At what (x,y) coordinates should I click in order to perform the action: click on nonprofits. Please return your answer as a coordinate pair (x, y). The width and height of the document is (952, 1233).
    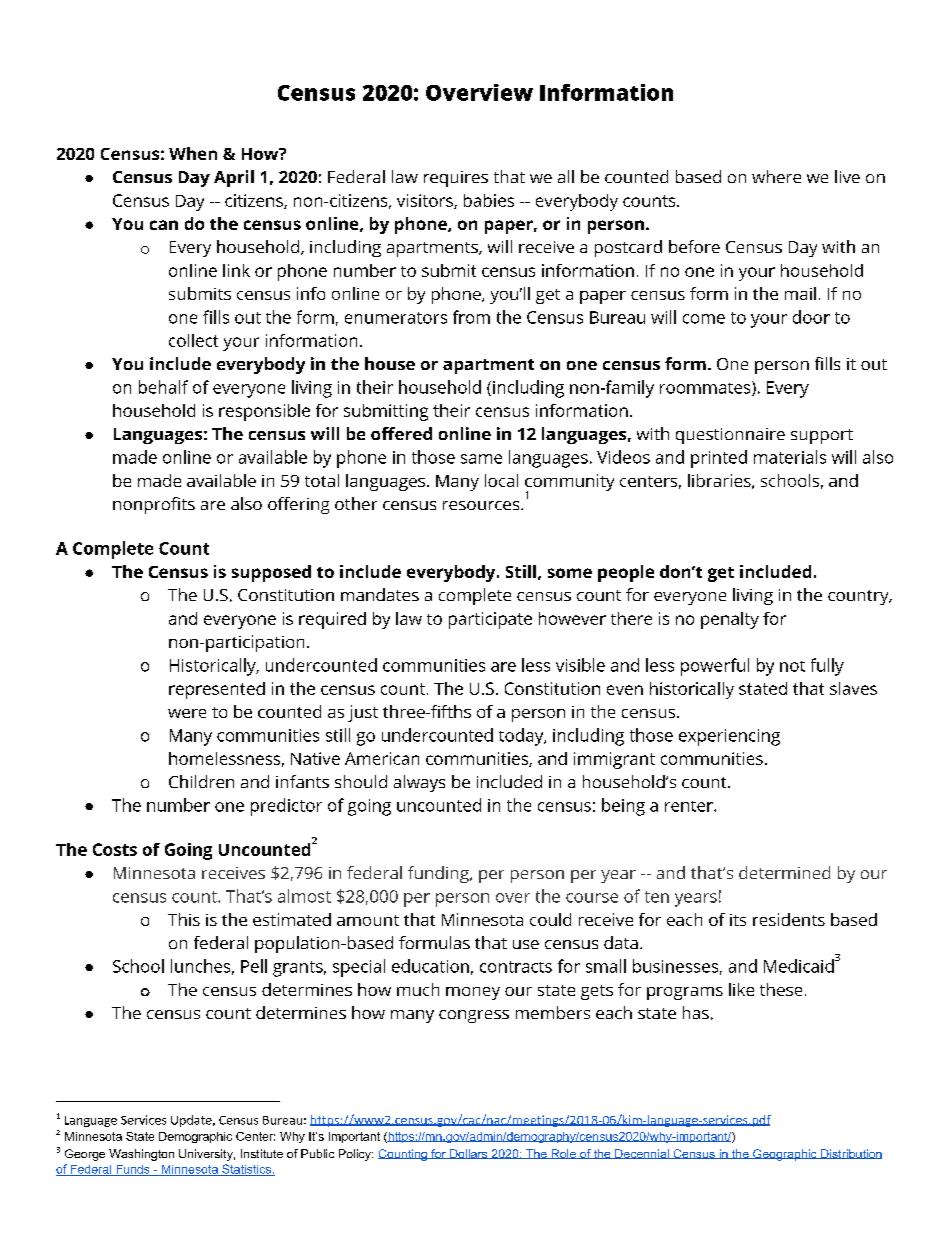
    Looking at the image, I should click on (154, 505).
